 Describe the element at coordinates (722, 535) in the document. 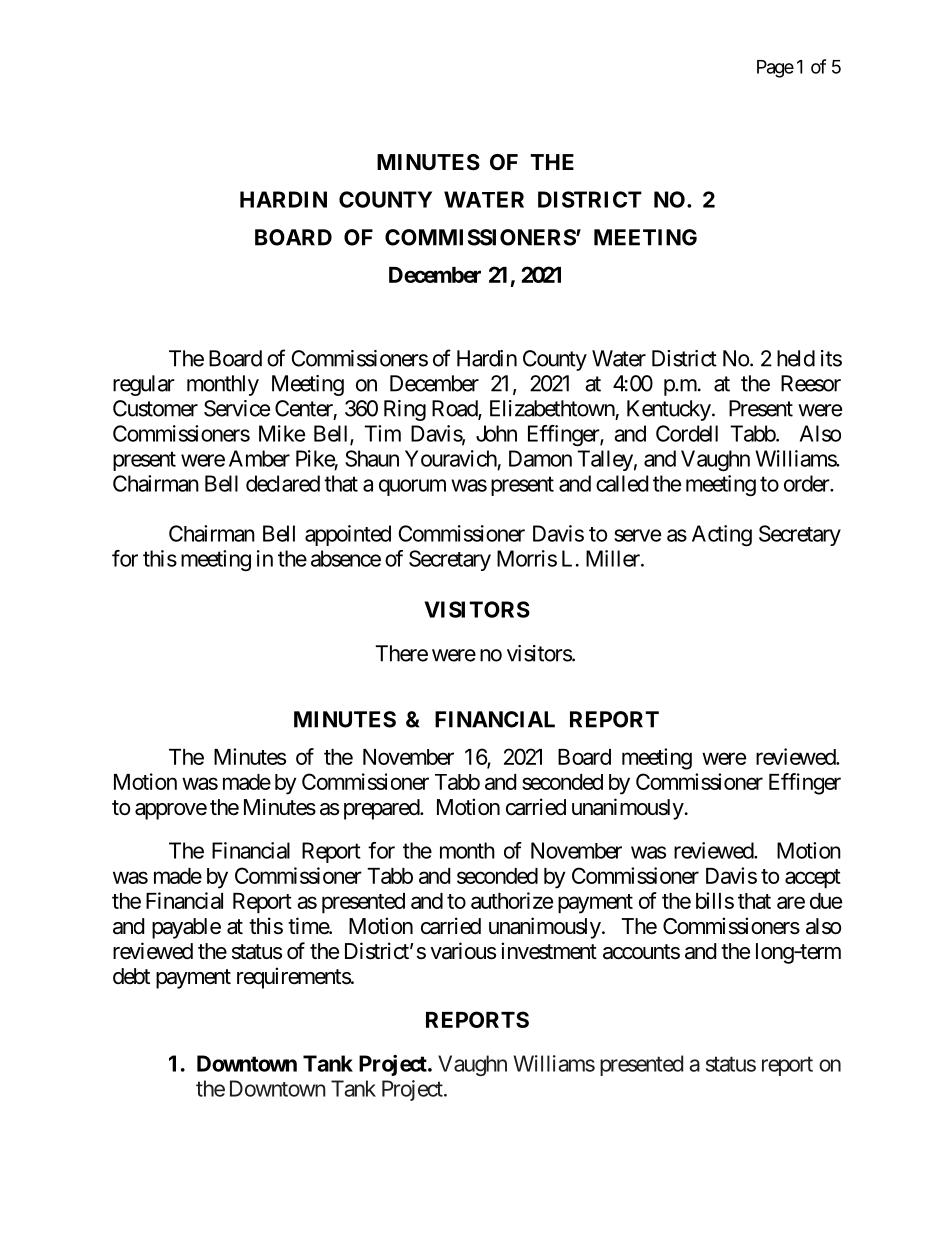

I see `Acting` at that location.
